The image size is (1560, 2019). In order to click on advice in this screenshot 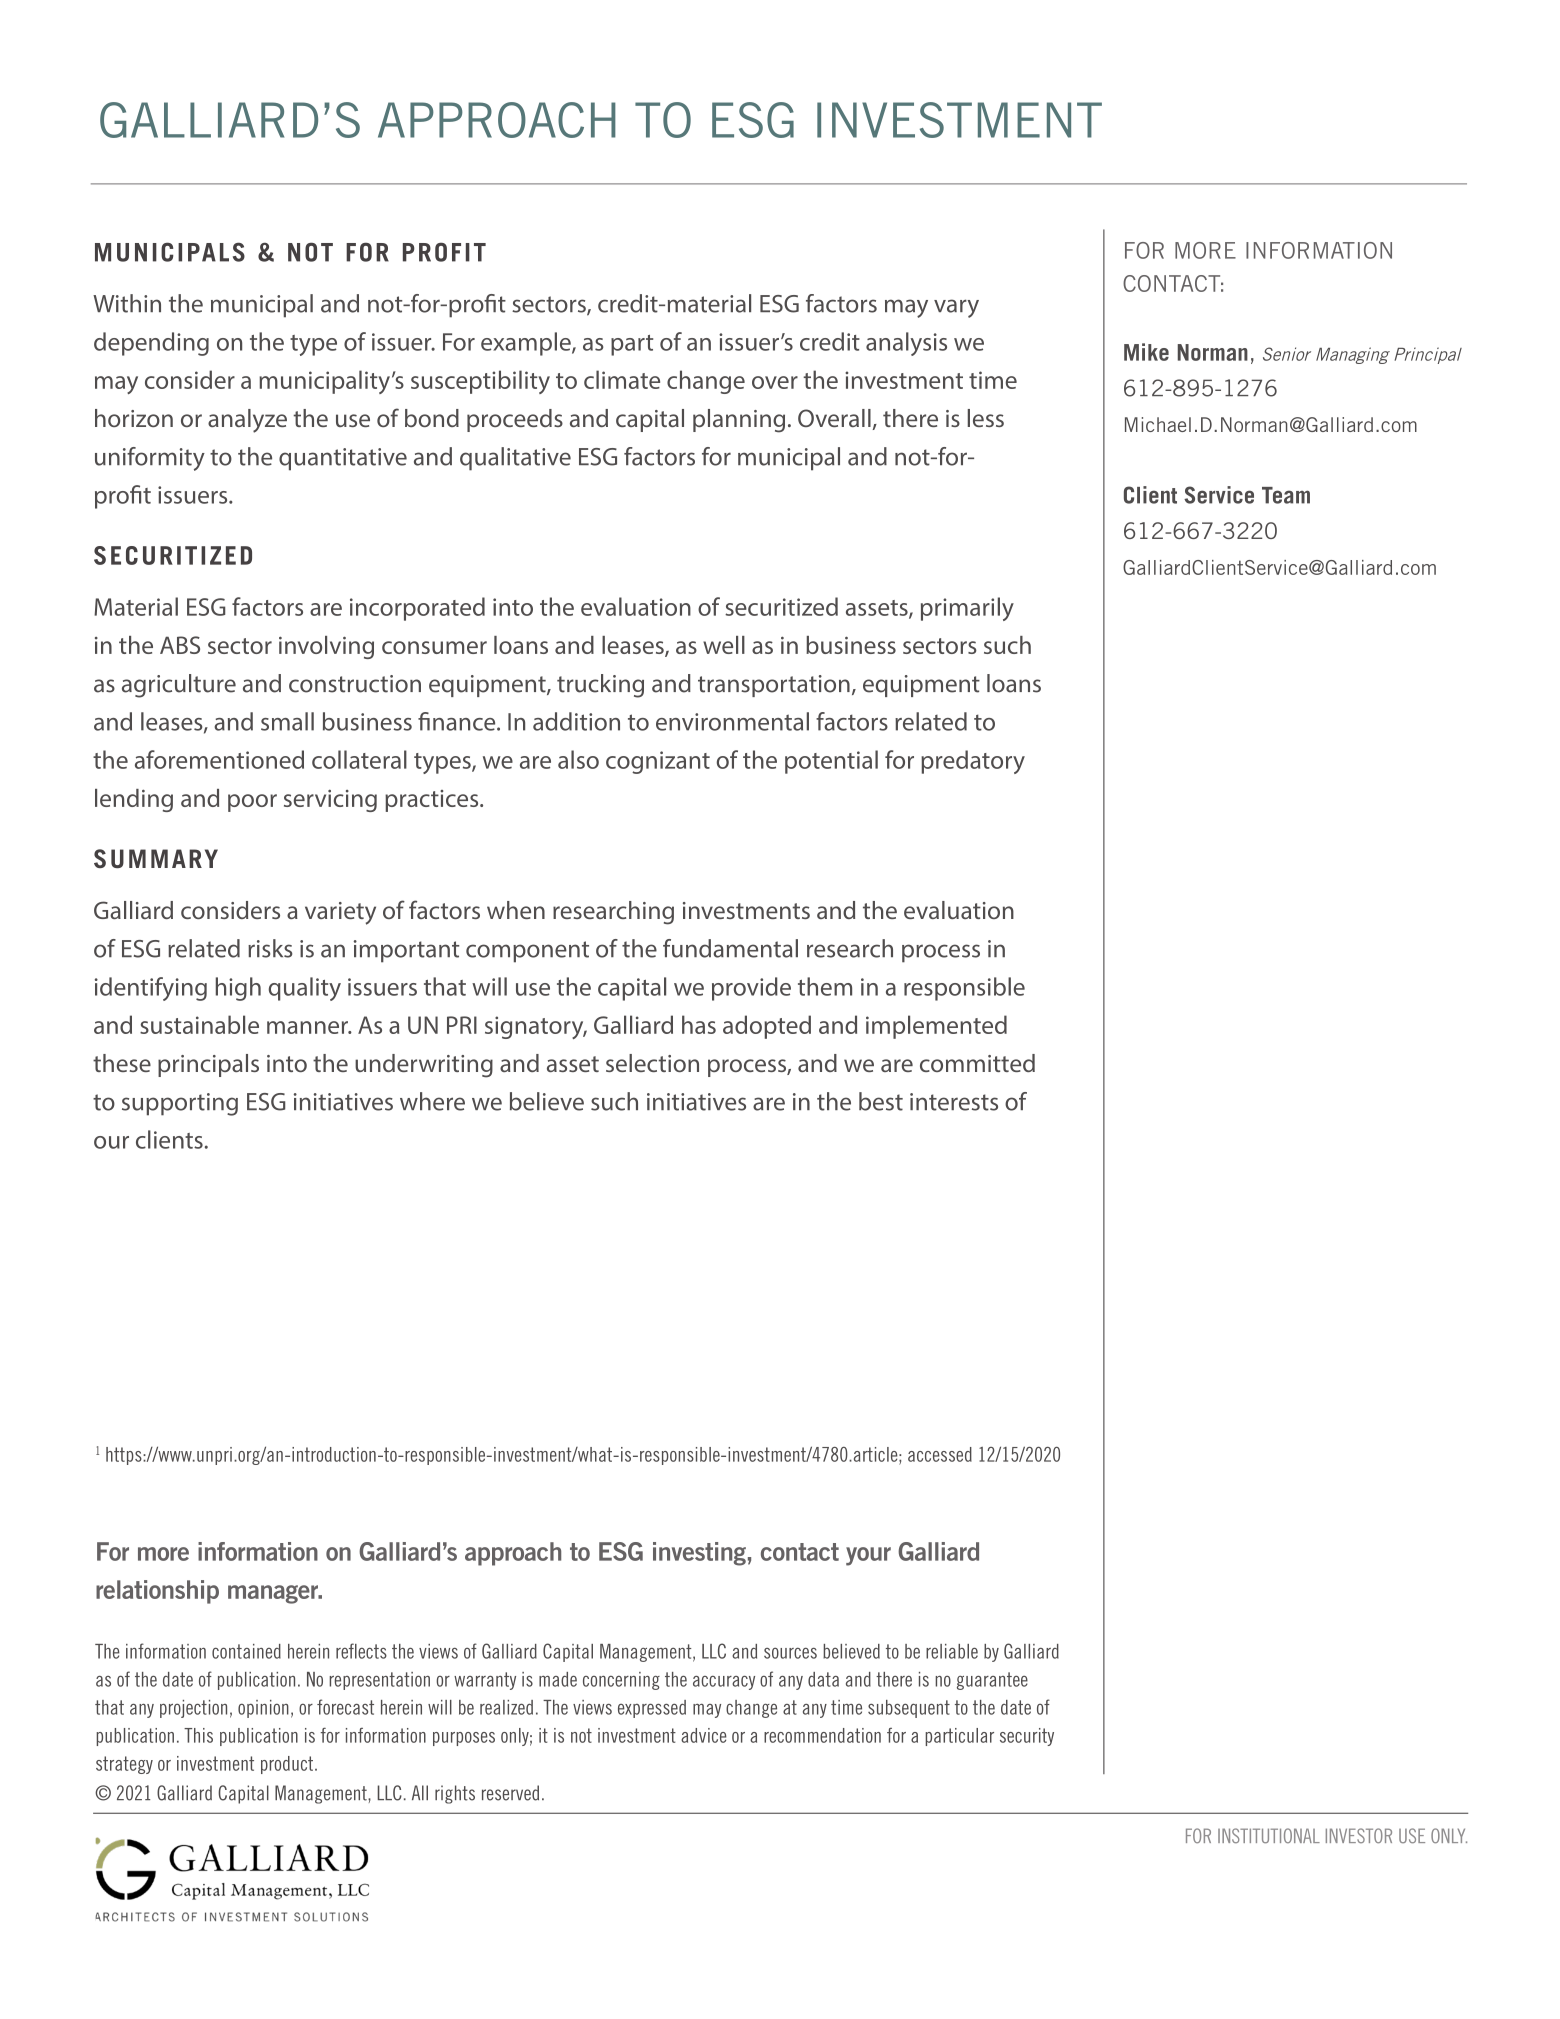, I will do `click(704, 1735)`.
